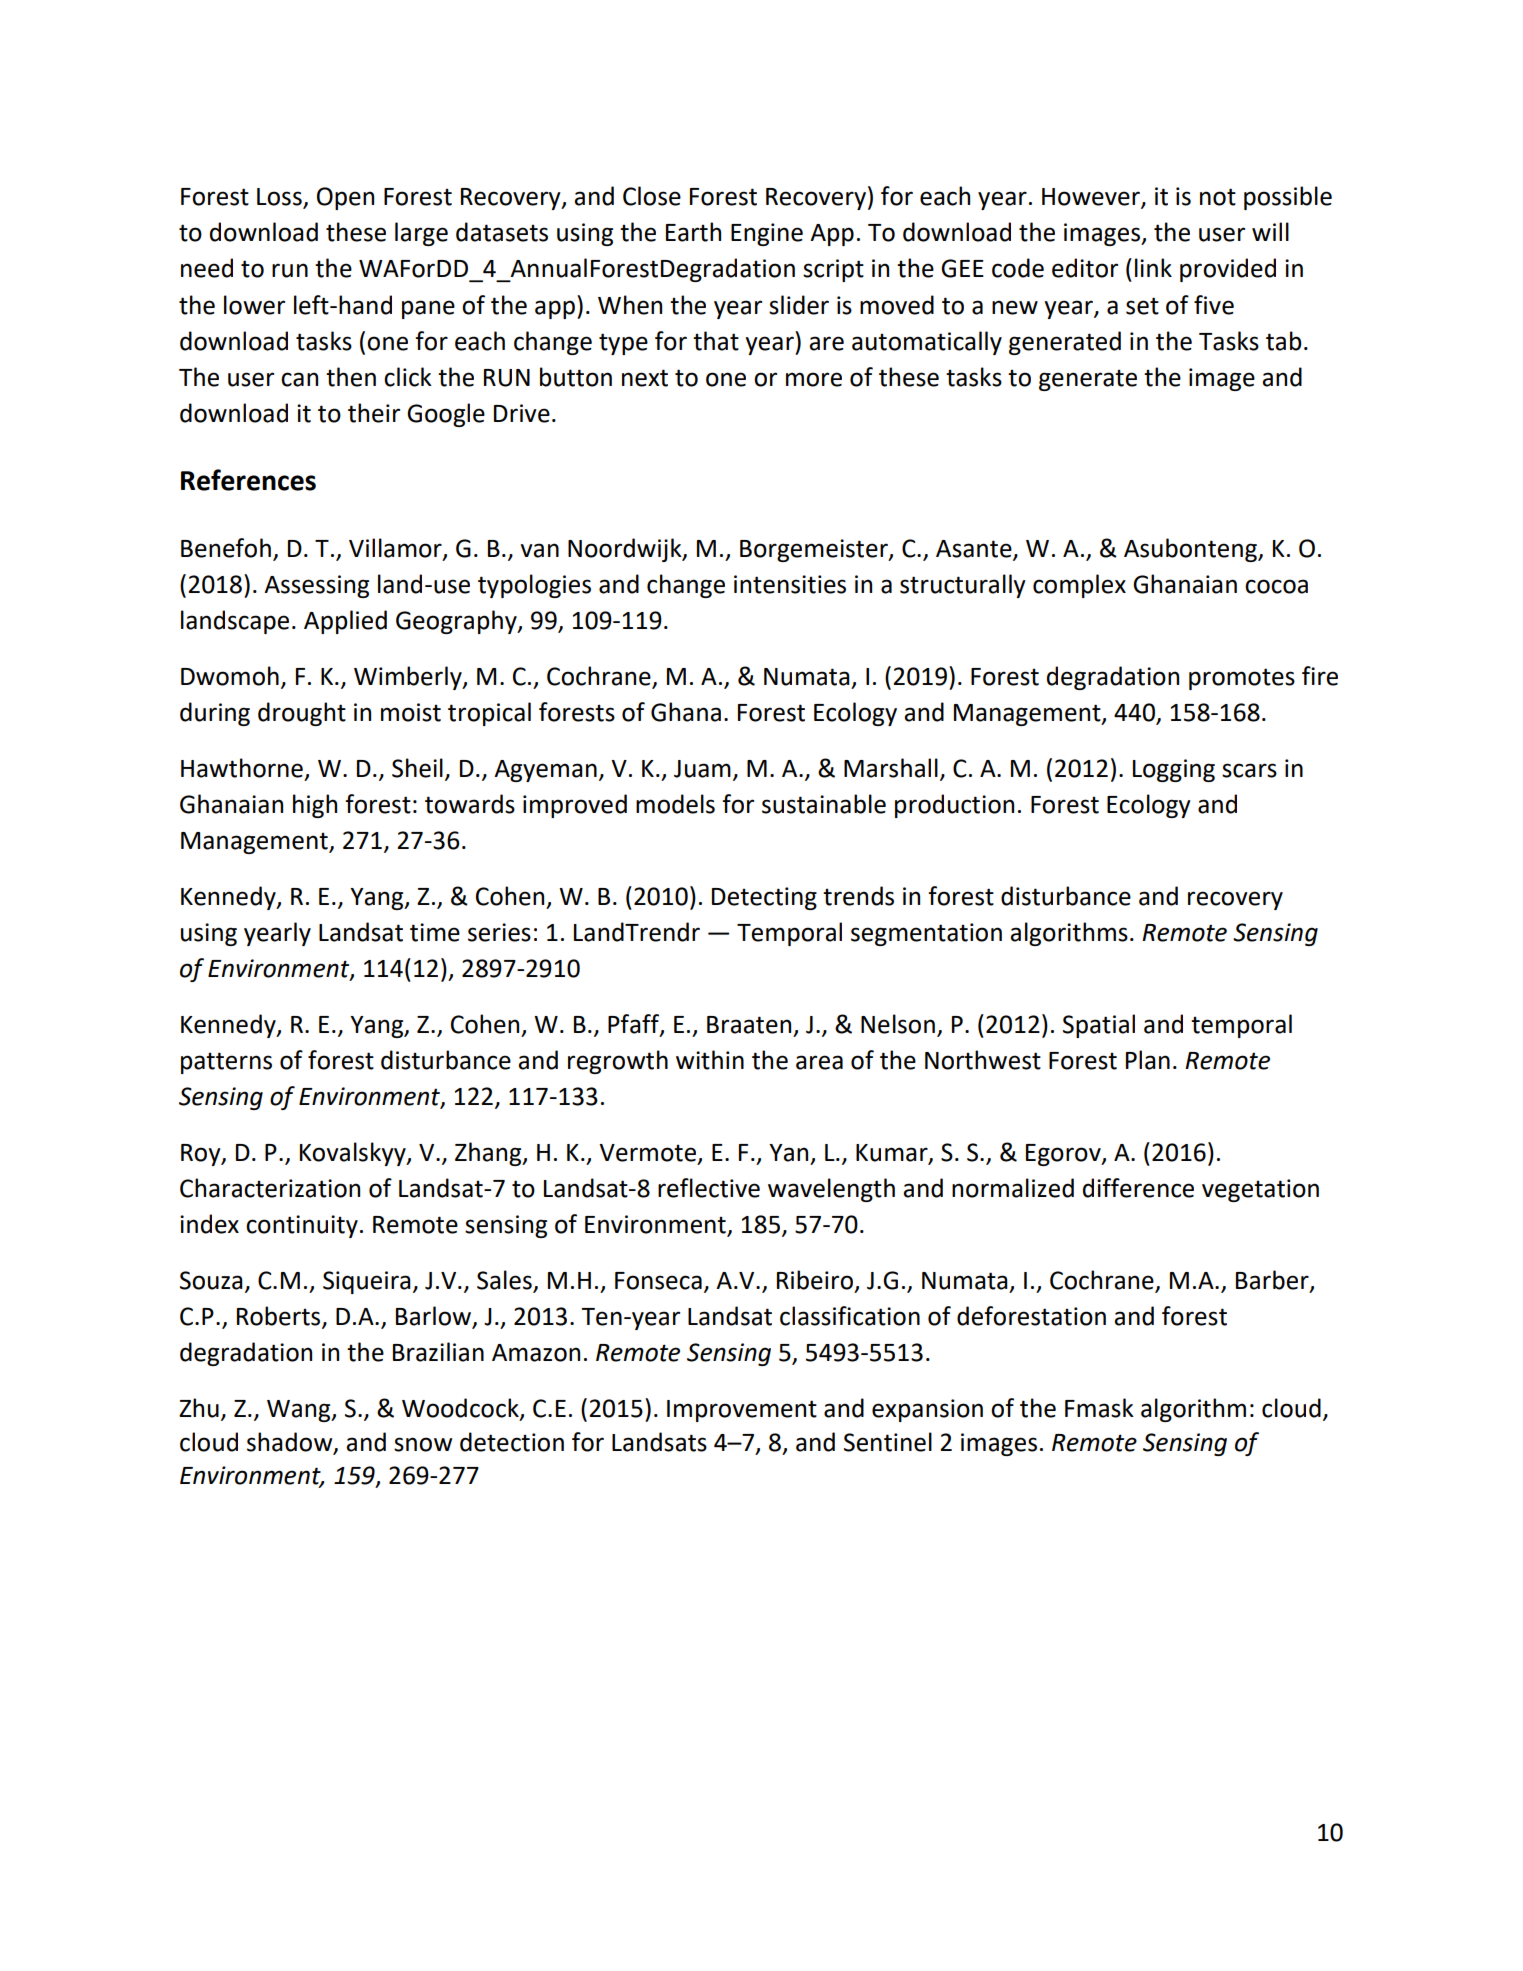  Describe the element at coordinates (316, 586) in the screenshot. I see `Assessing` at that location.
